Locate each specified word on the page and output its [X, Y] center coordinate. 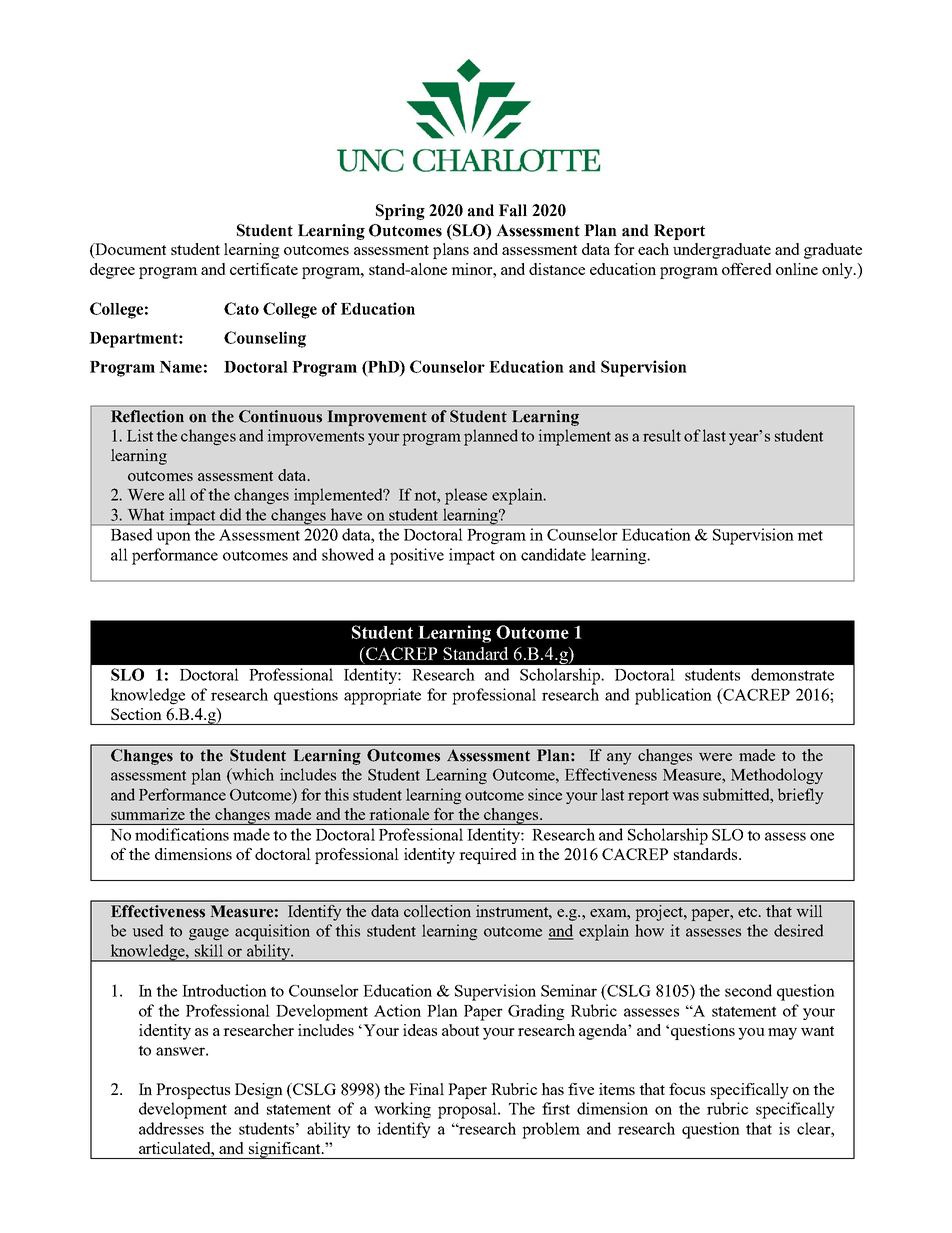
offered [747, 269]
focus [687, 1089]
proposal [468, 1110]
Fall [513, 210]
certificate [264, 269]
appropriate [382, 696]
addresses [171, 1128]
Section [136, 714]
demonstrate [792, 674]
